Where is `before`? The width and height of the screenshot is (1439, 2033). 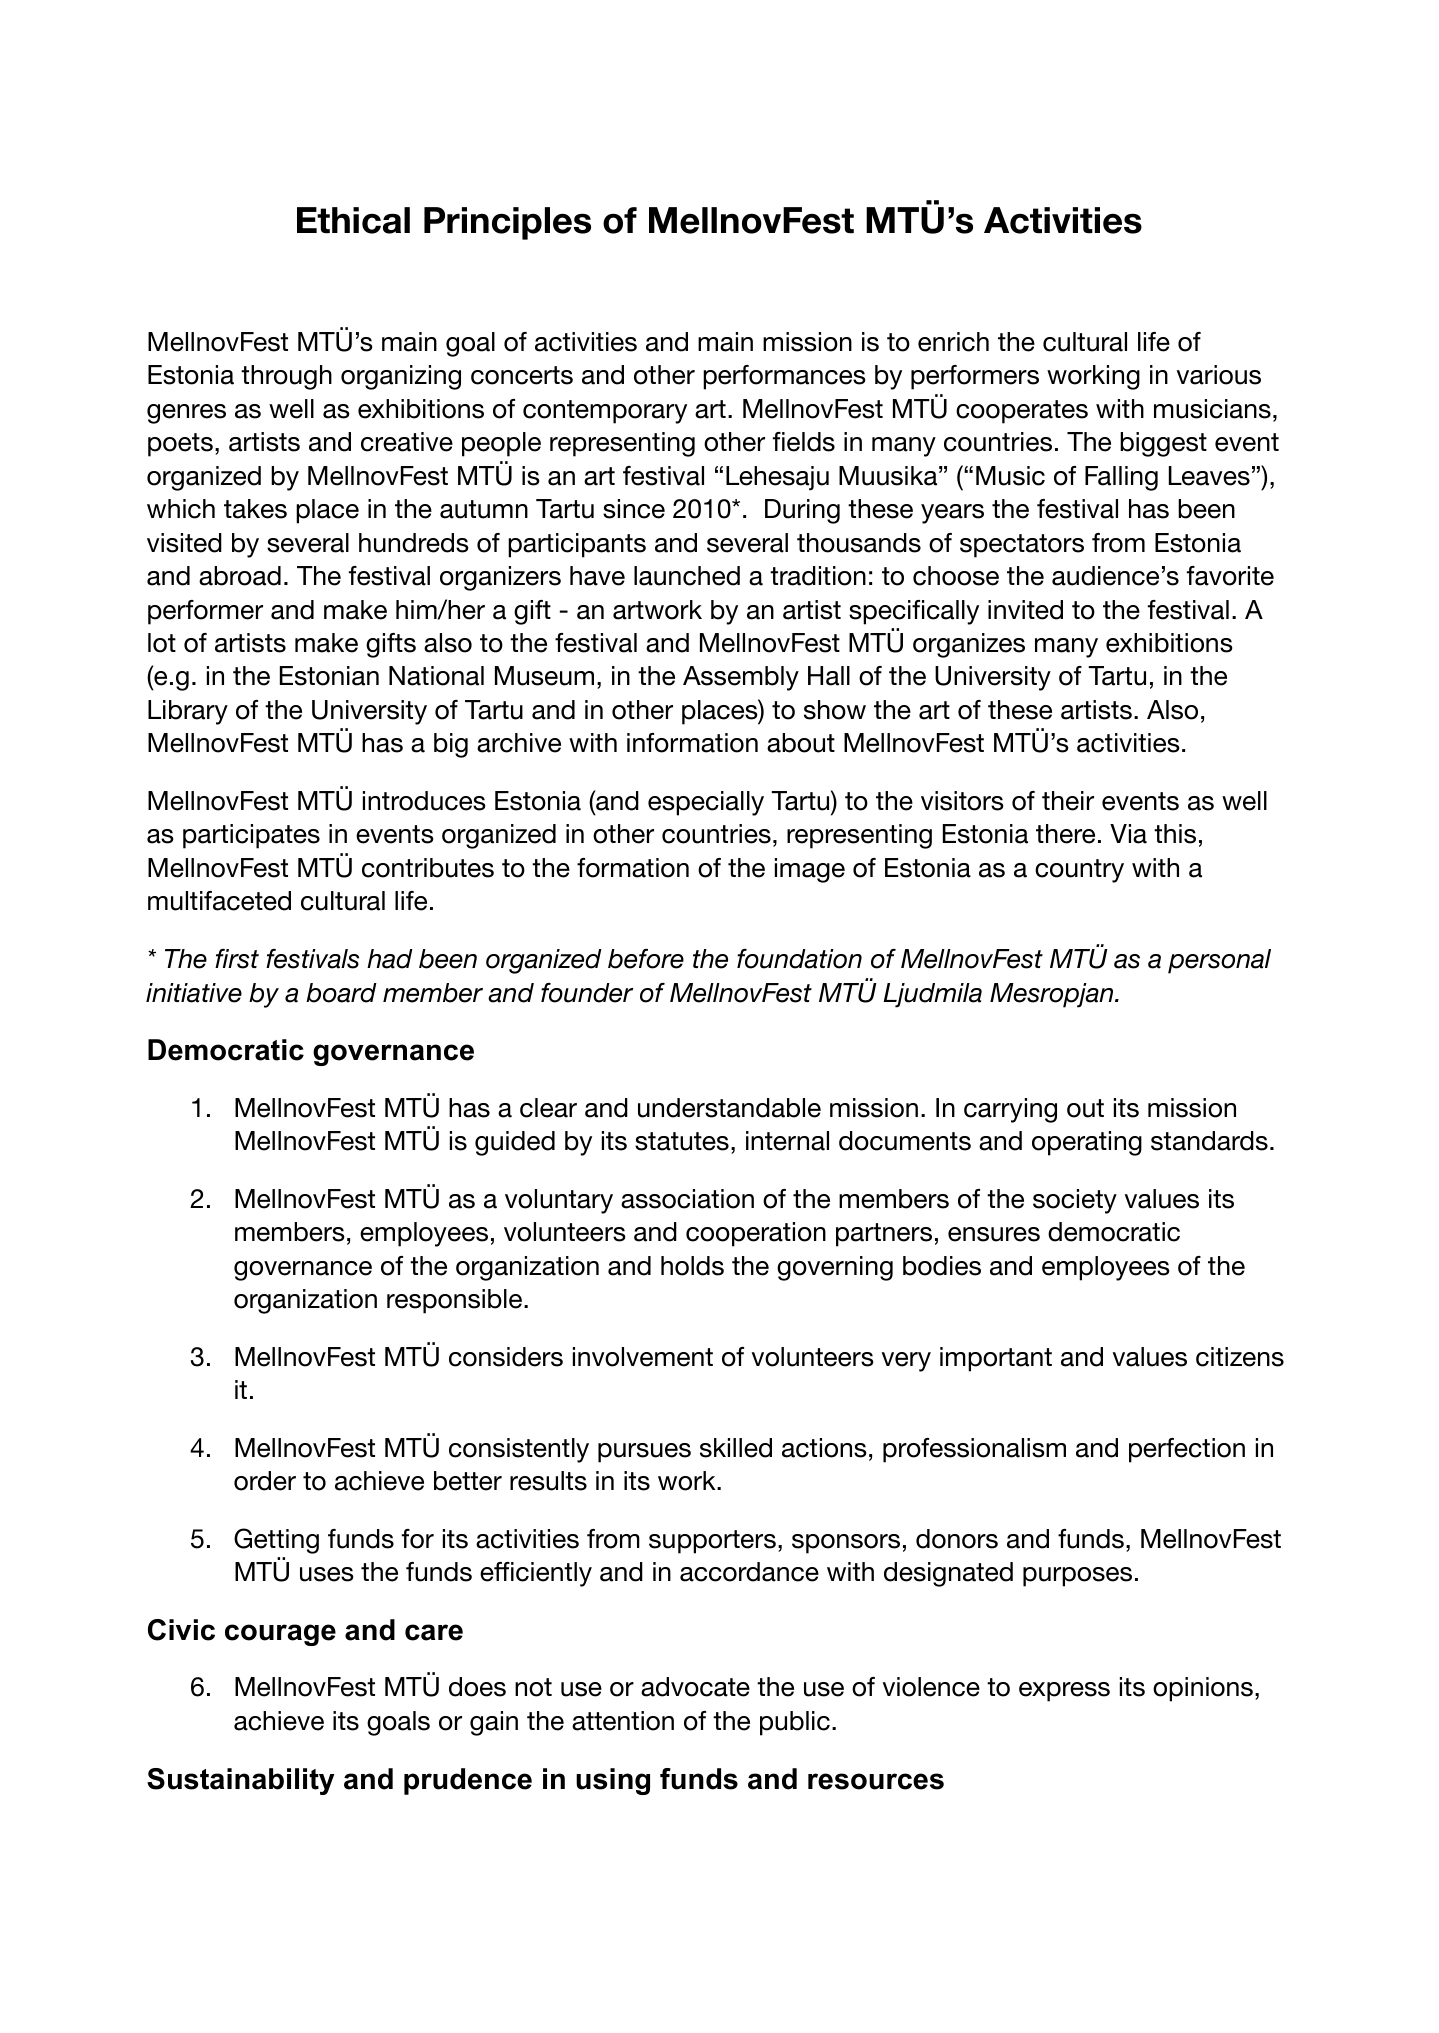
before is located at coordinates (646, 959).
